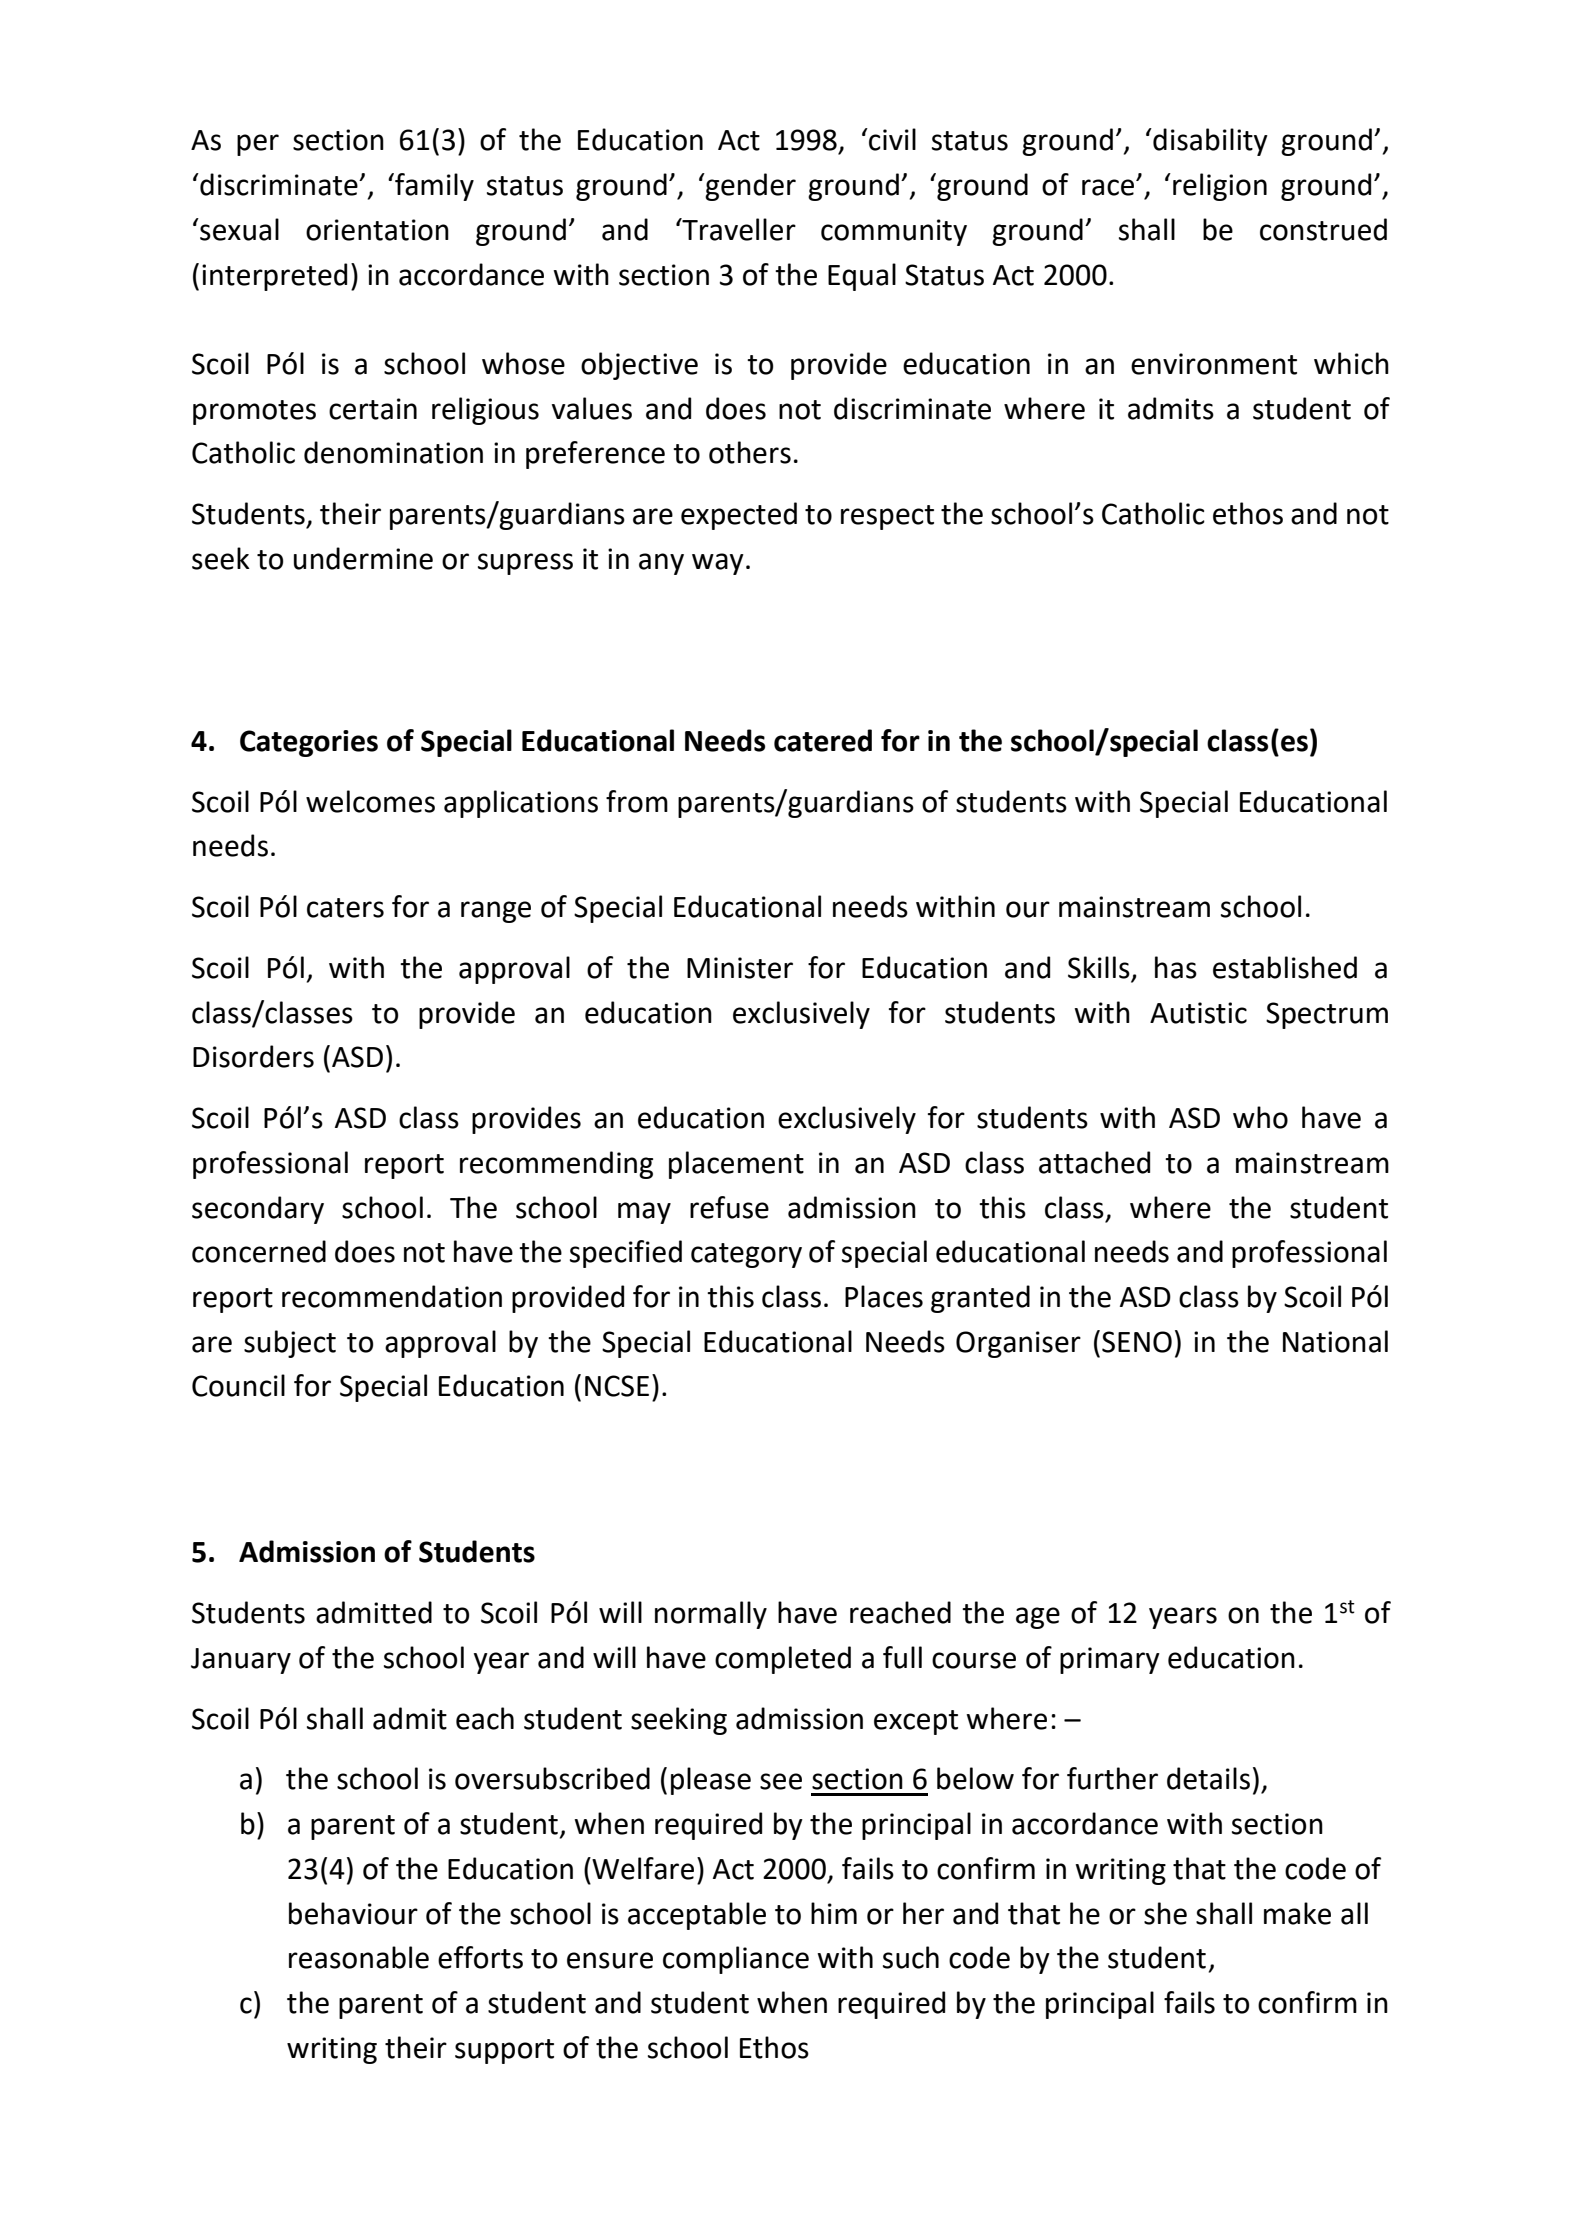 Image resolution: width=1581 pixels, height=2236 pixels. What do you see at coordinates (377, 230) in the screenshot?
I see `orientation` at bounding box center [377, 230].
